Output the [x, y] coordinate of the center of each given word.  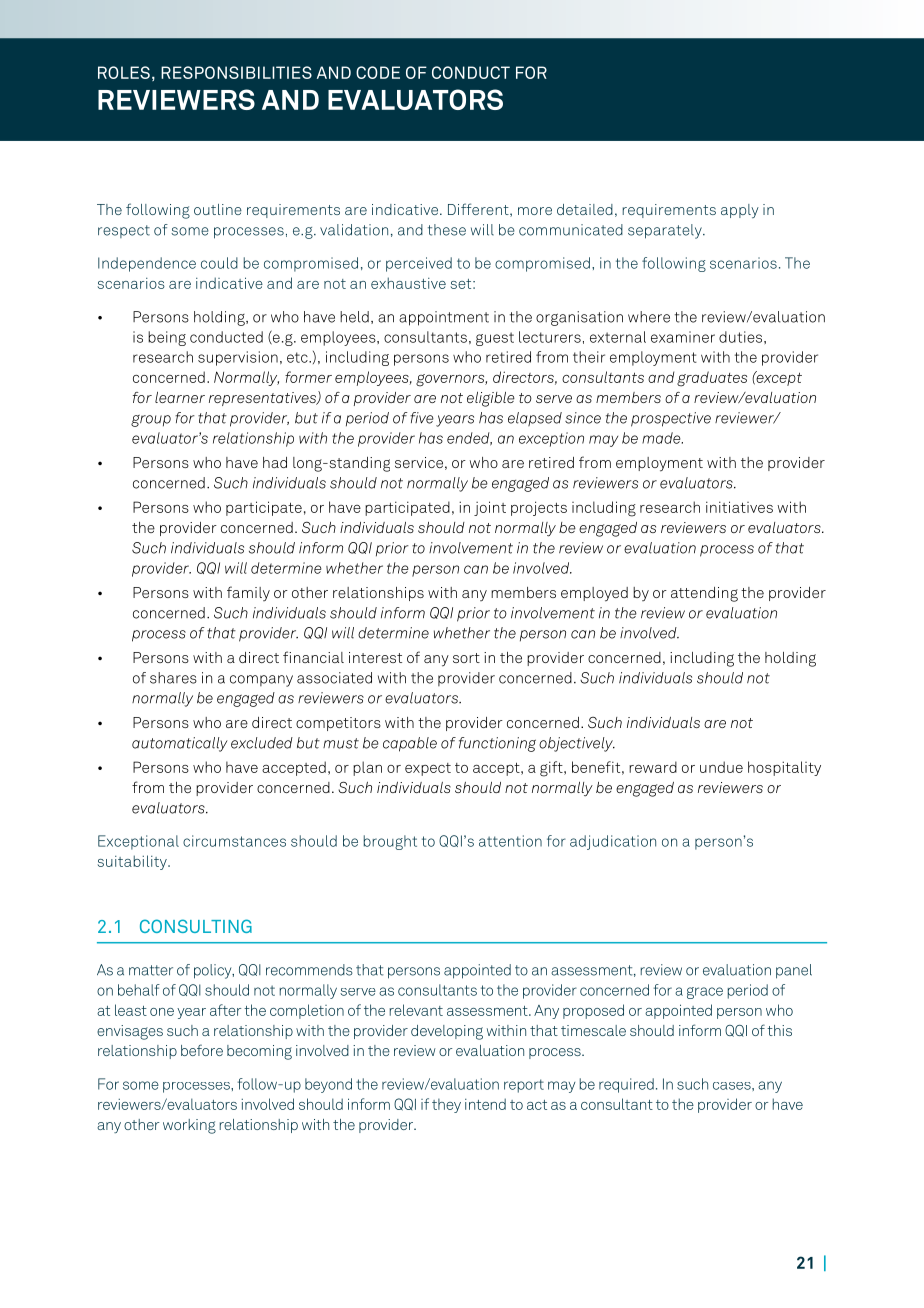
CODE [378, 72]
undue [721, 767]
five [422, 418]
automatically [180, 744]
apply [740, 211]
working [189, 1126]
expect [428, 769]
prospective [671, 419]
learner [180, 397]
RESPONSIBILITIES [236, 72]
